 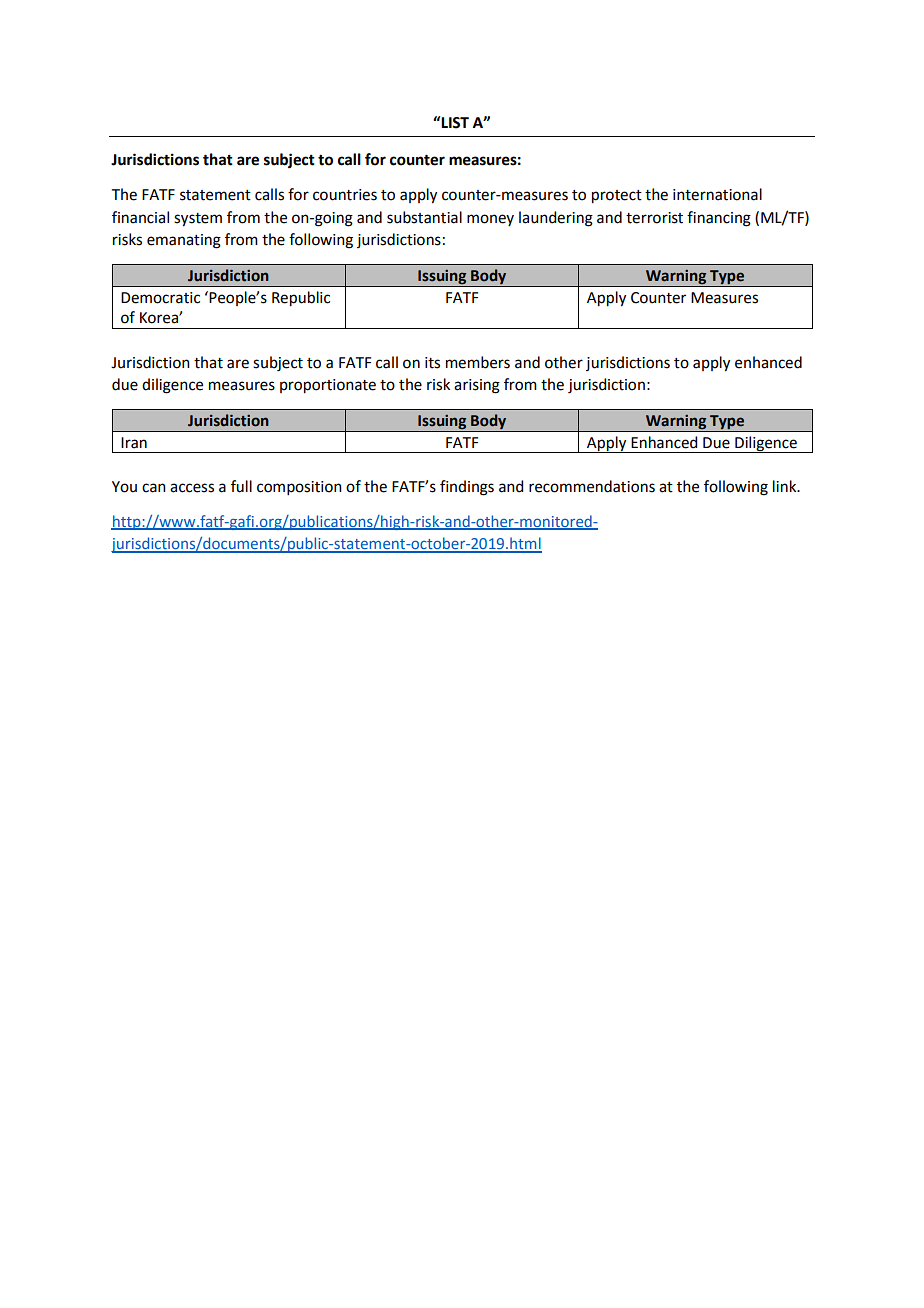 What do you see at coordinates (424, 217) in the image?
I see `substantial` at bounding box center [424, 217].
